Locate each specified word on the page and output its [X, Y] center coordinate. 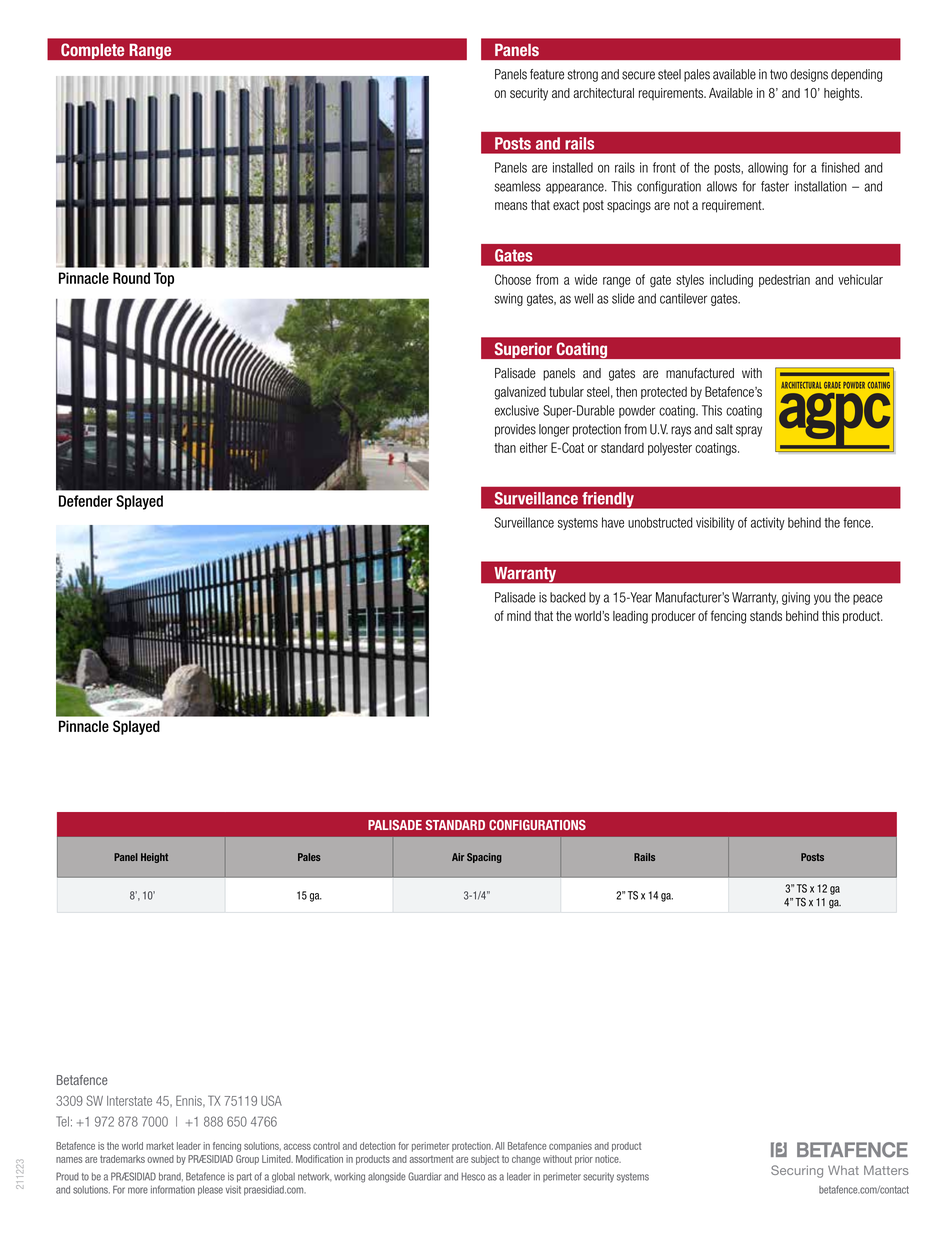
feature [547, 74]
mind [519, 616]
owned [160, 1159]
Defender [86, 501]
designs [809, 75]
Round [131, 278]
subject [485, 1160]
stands [766, 616]
